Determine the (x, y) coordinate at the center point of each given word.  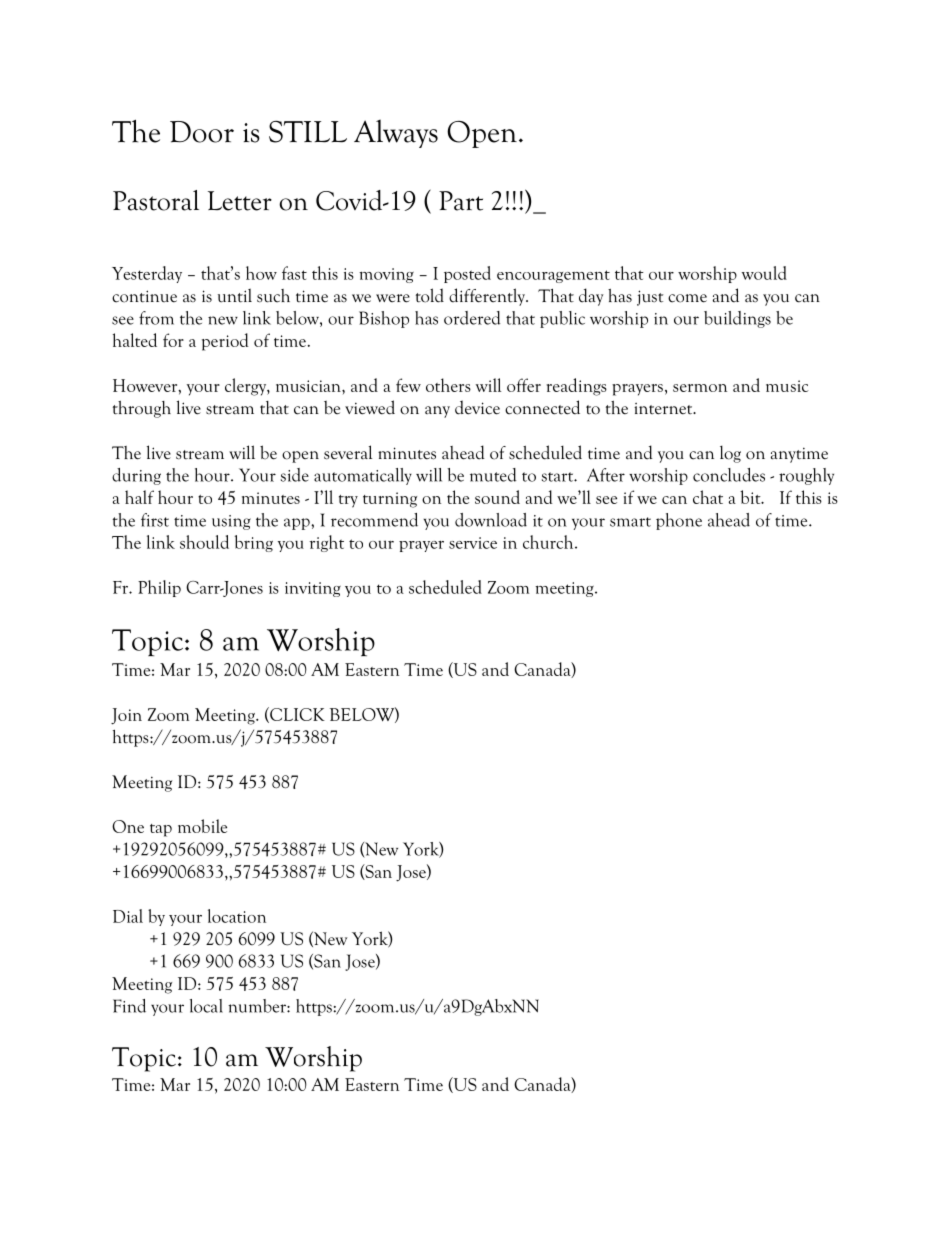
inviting (313, 589)
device (477, 407)
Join (126, 716)
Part (461, 201)
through (142, 409)
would (764, 273)
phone (679, 521)
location (237, 916)
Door (202, 132)
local (206, 1006)
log (730, 454)
